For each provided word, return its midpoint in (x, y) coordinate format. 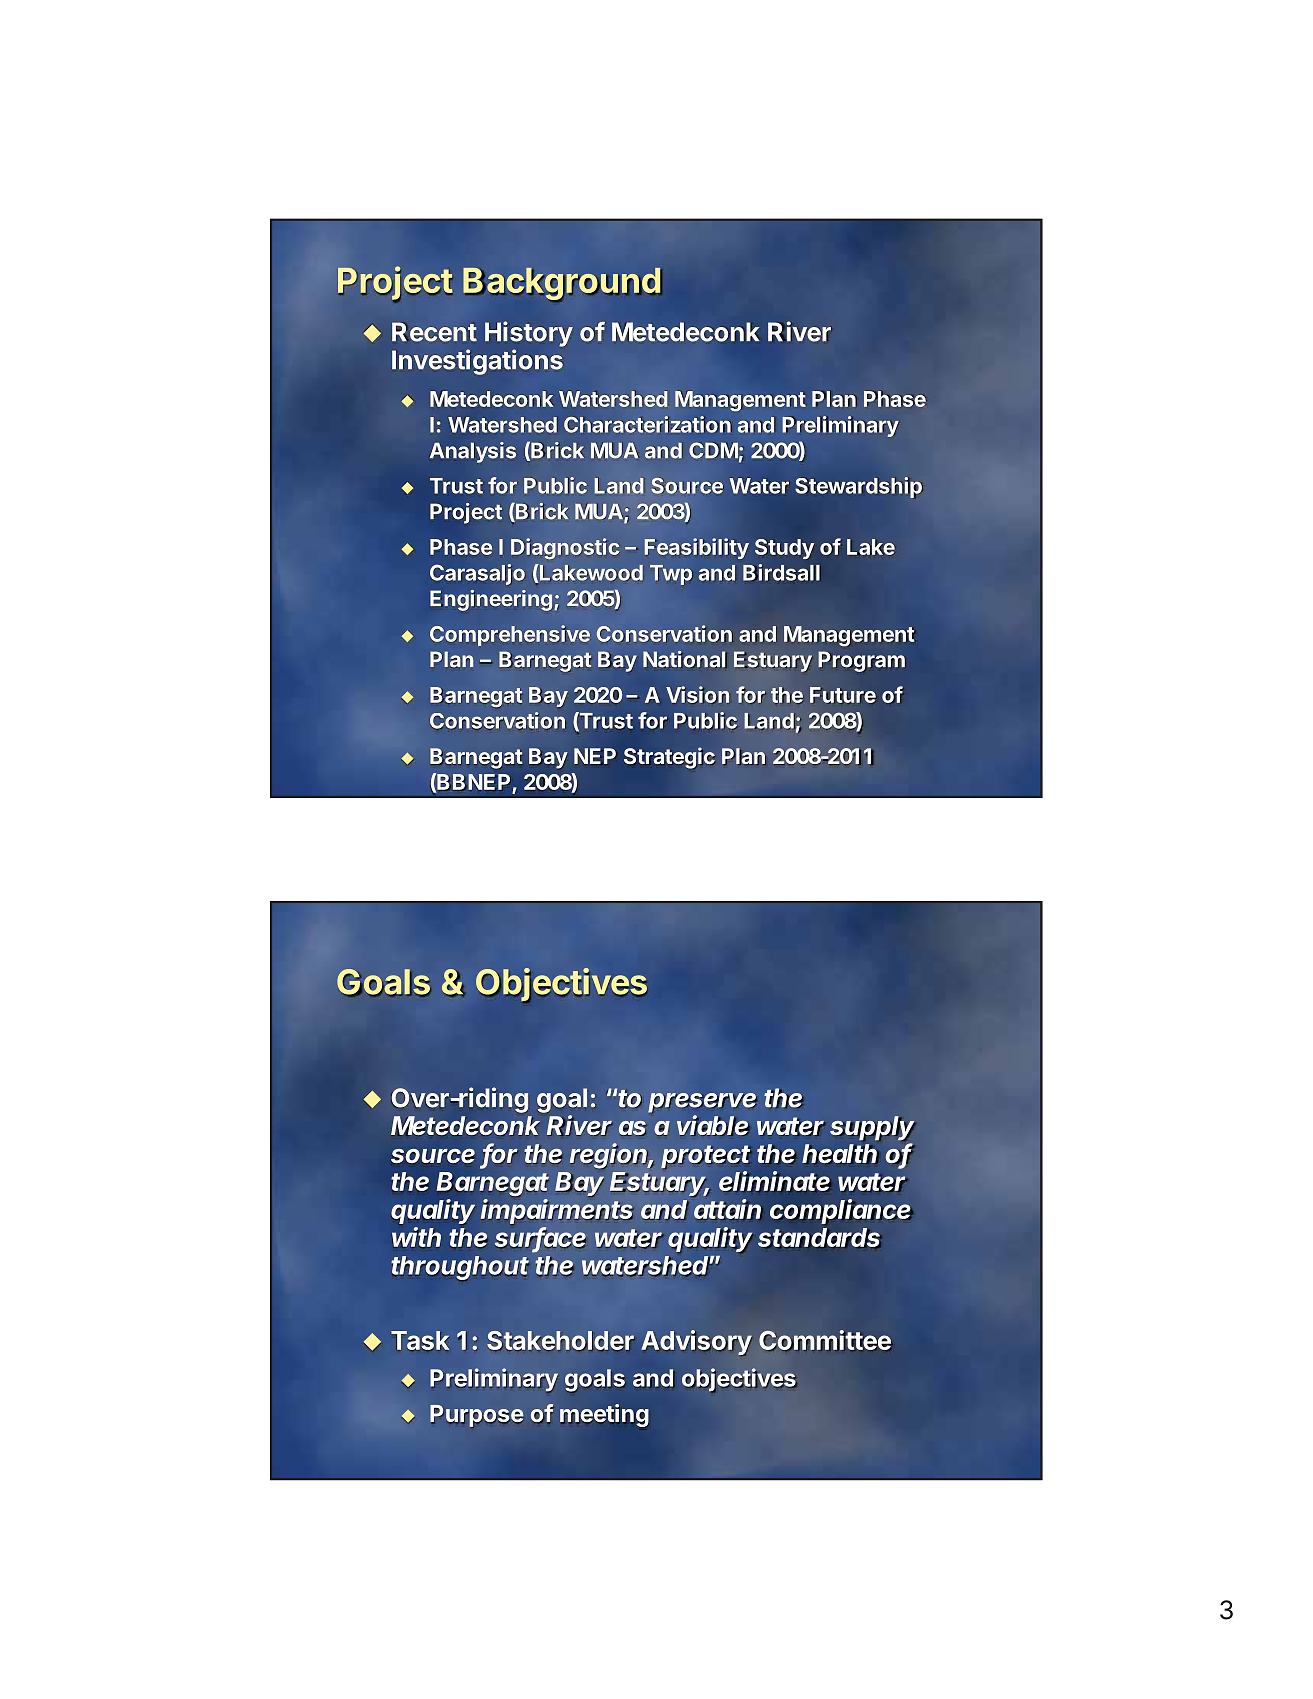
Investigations (477, 362)
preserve (703, 1103)
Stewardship (859, 487)
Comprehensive (510, 635)
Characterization (648, 424)
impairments (557, 1212)
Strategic (669, 758)
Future (843, 695)
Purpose (476, 1416)
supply (872, 1128)
